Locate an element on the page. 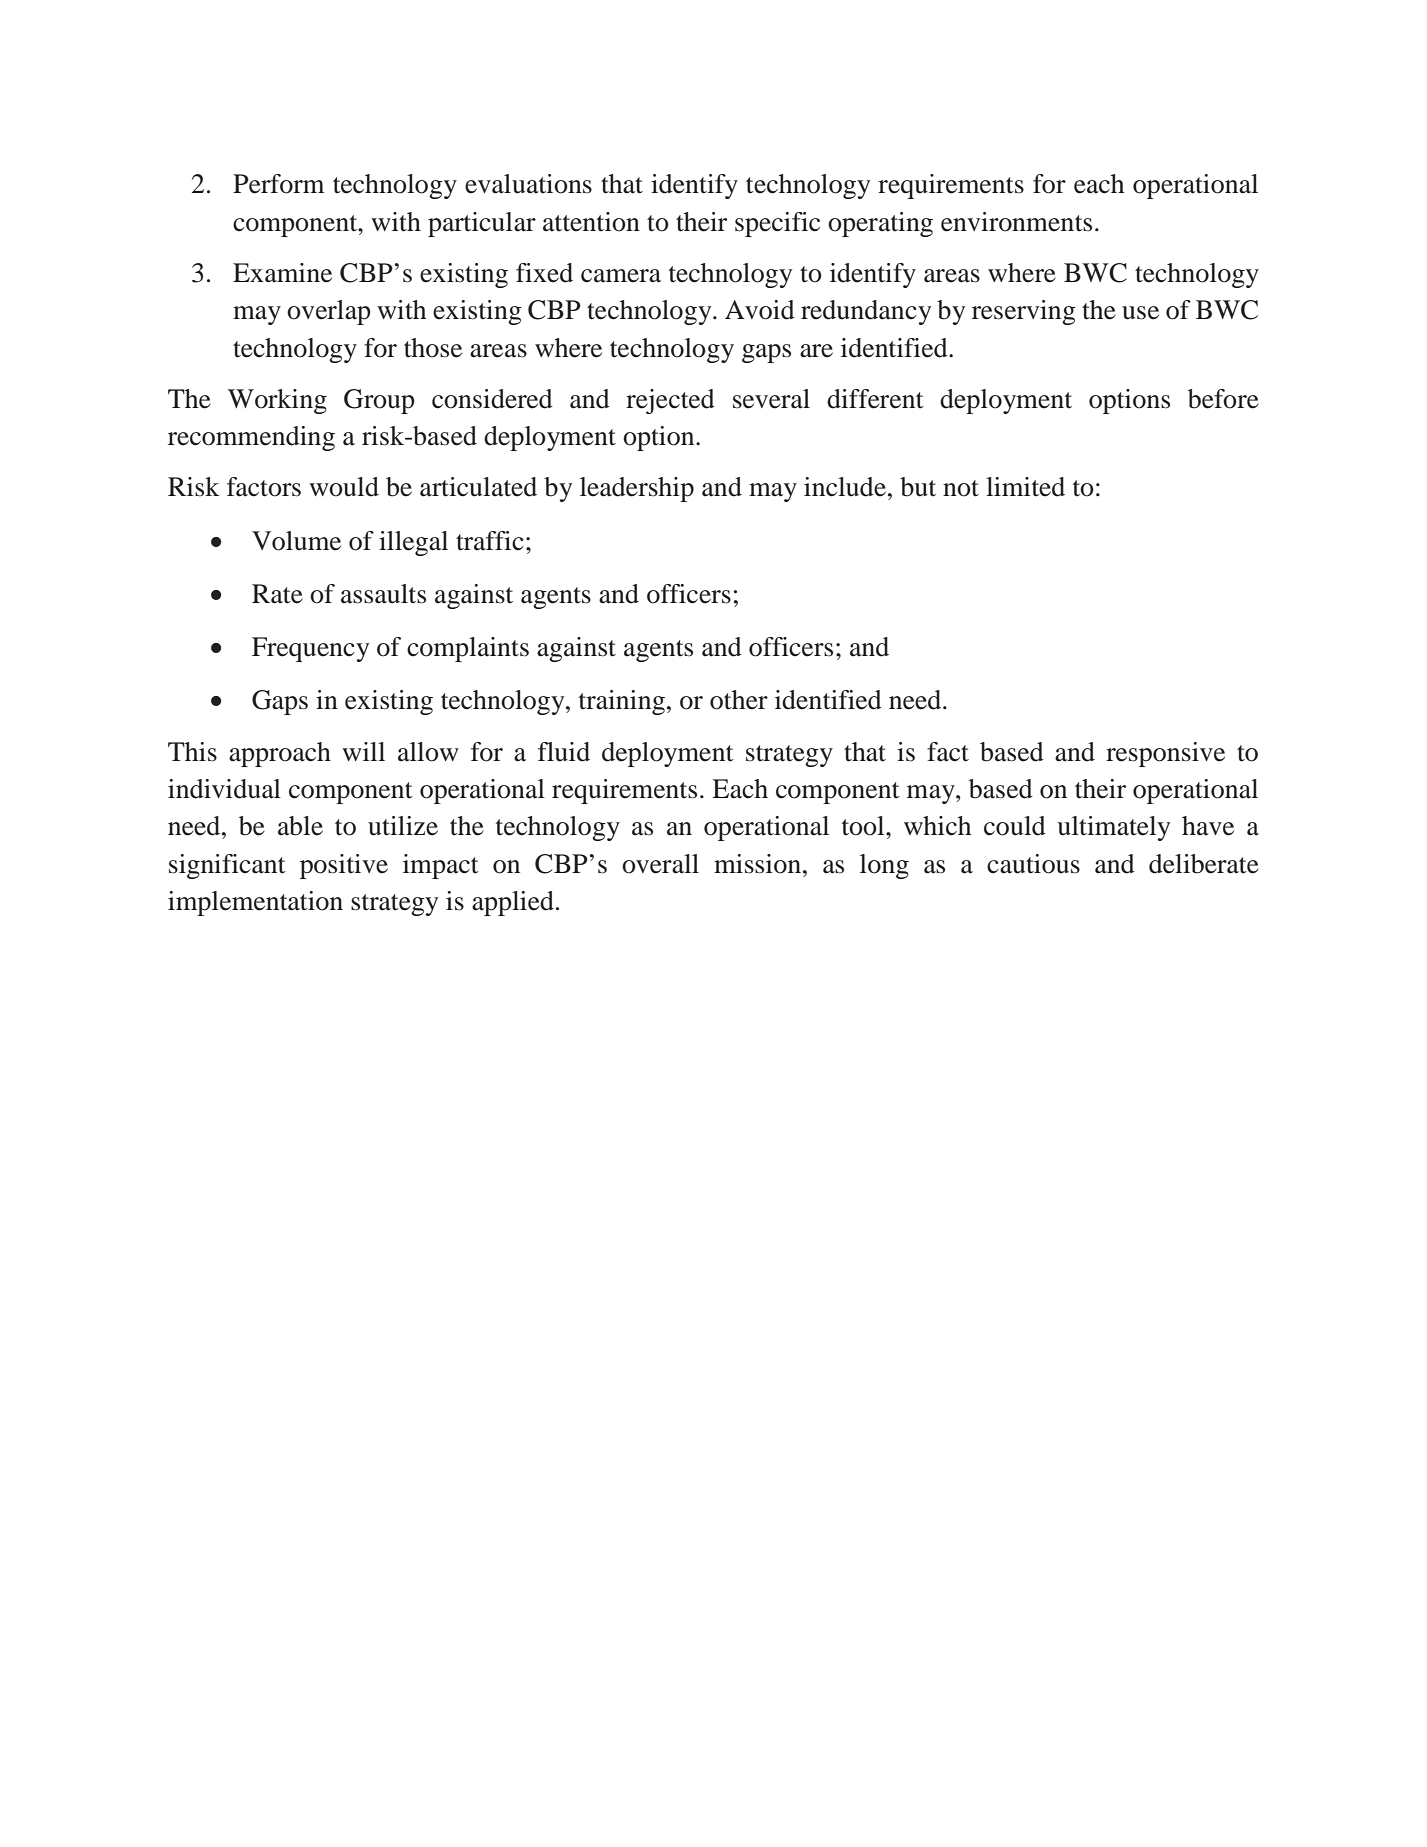 This document has width=1427, height=1847. leadership is located at coordinates (637, 489).
